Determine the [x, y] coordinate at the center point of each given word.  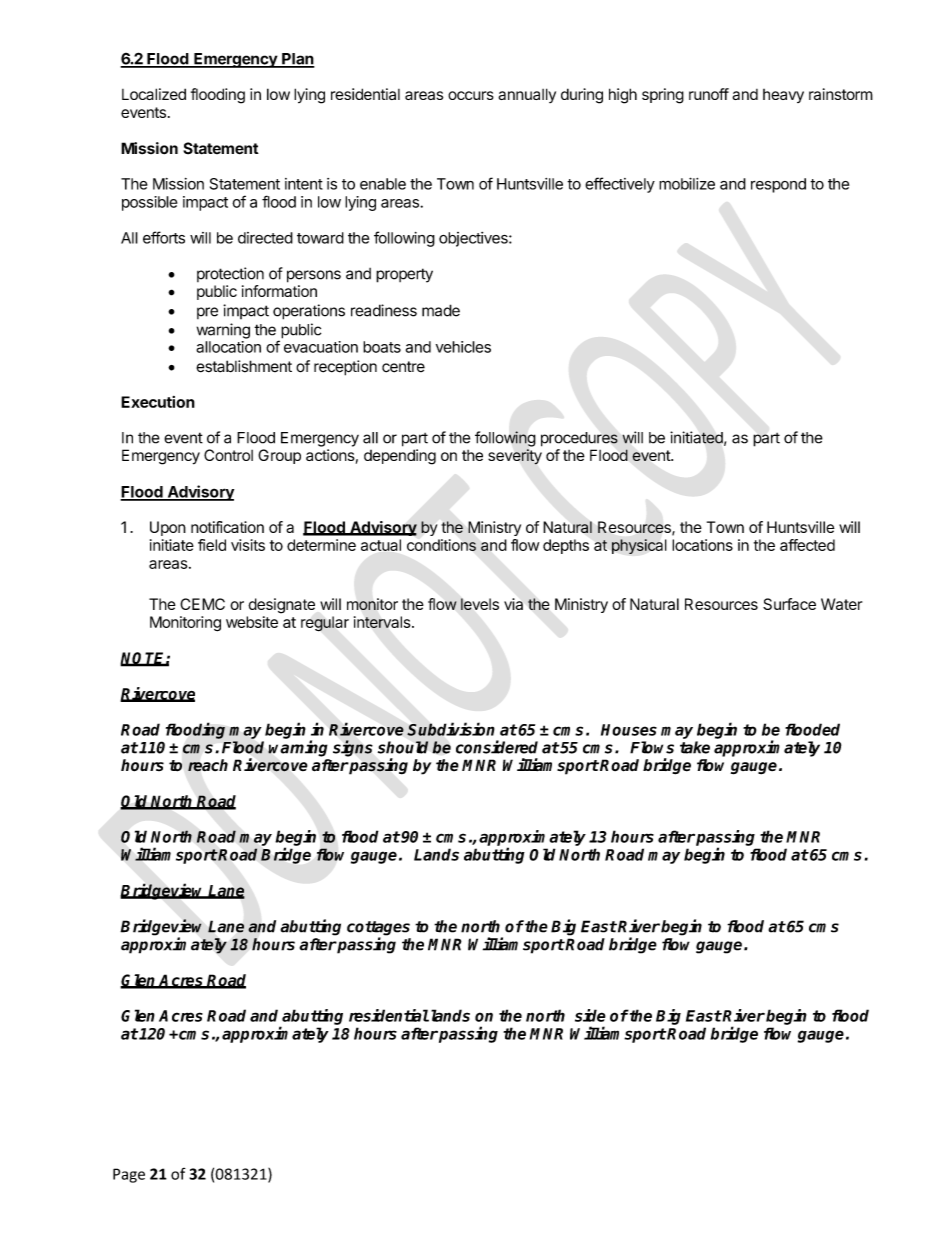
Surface [789, 604]
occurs [471, 95]
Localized [154, 94]
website [252, 622]
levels [480, 604]
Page [129, 1175]
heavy [783, 96]
